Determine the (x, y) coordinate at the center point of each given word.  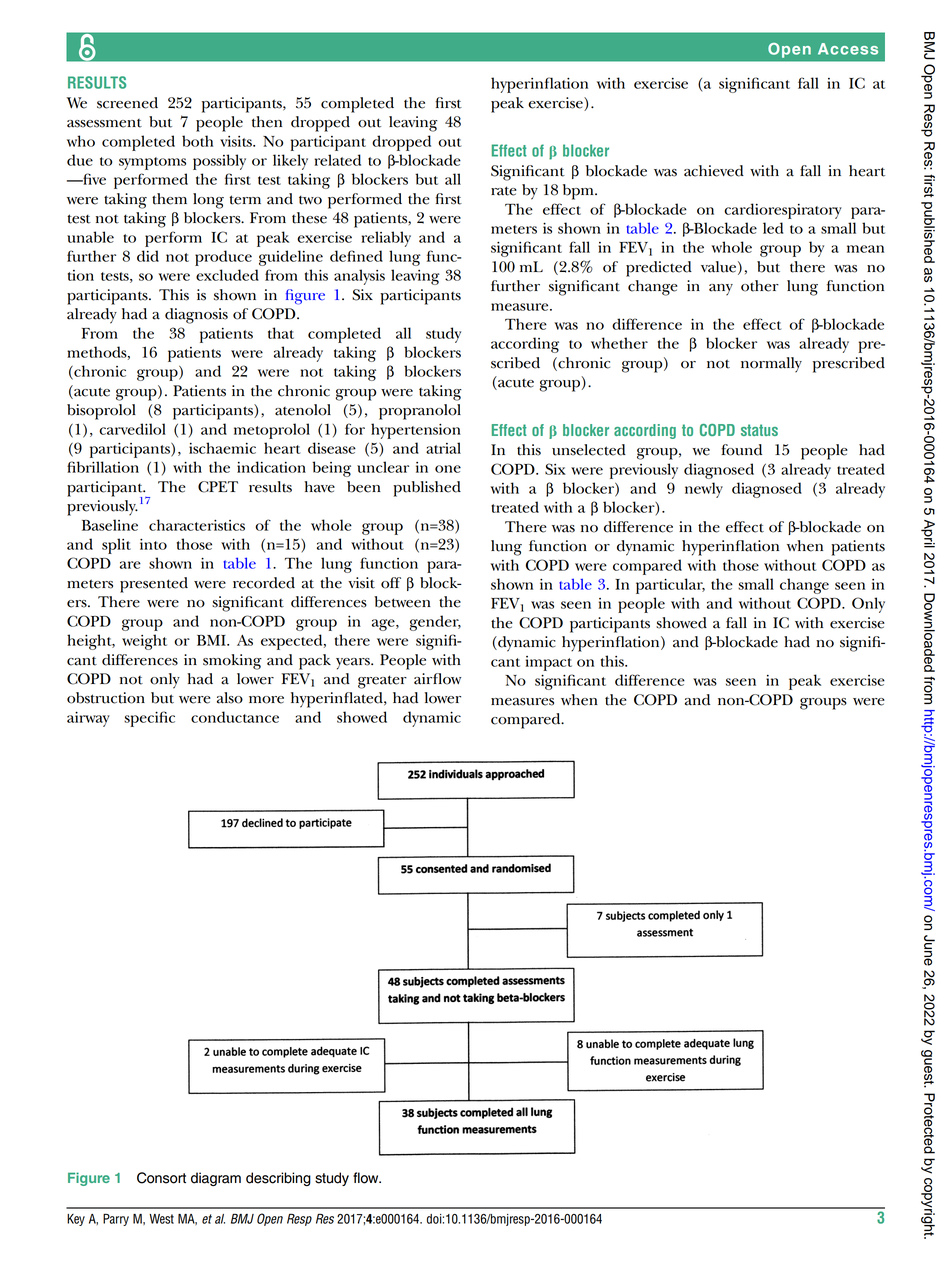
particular (670, 586)
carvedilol (132, 429)
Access (848, 49)
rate (504, 191)
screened (127, 103)
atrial (443, 448)
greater (382, 682)
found (741, 450)
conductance (235, 717)
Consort (161, 1178)
